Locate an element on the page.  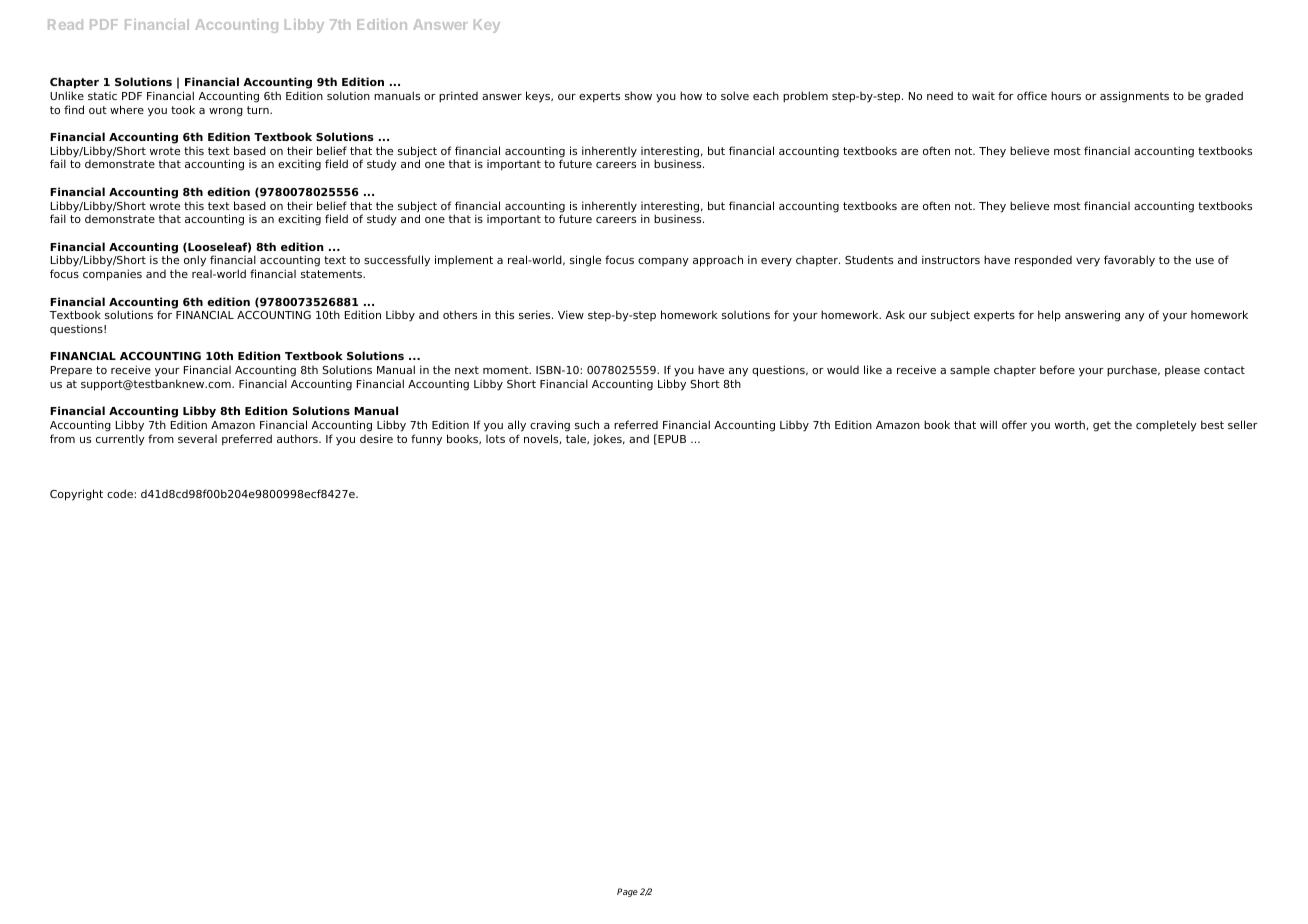
Page is located at coordinates (627, 892).
